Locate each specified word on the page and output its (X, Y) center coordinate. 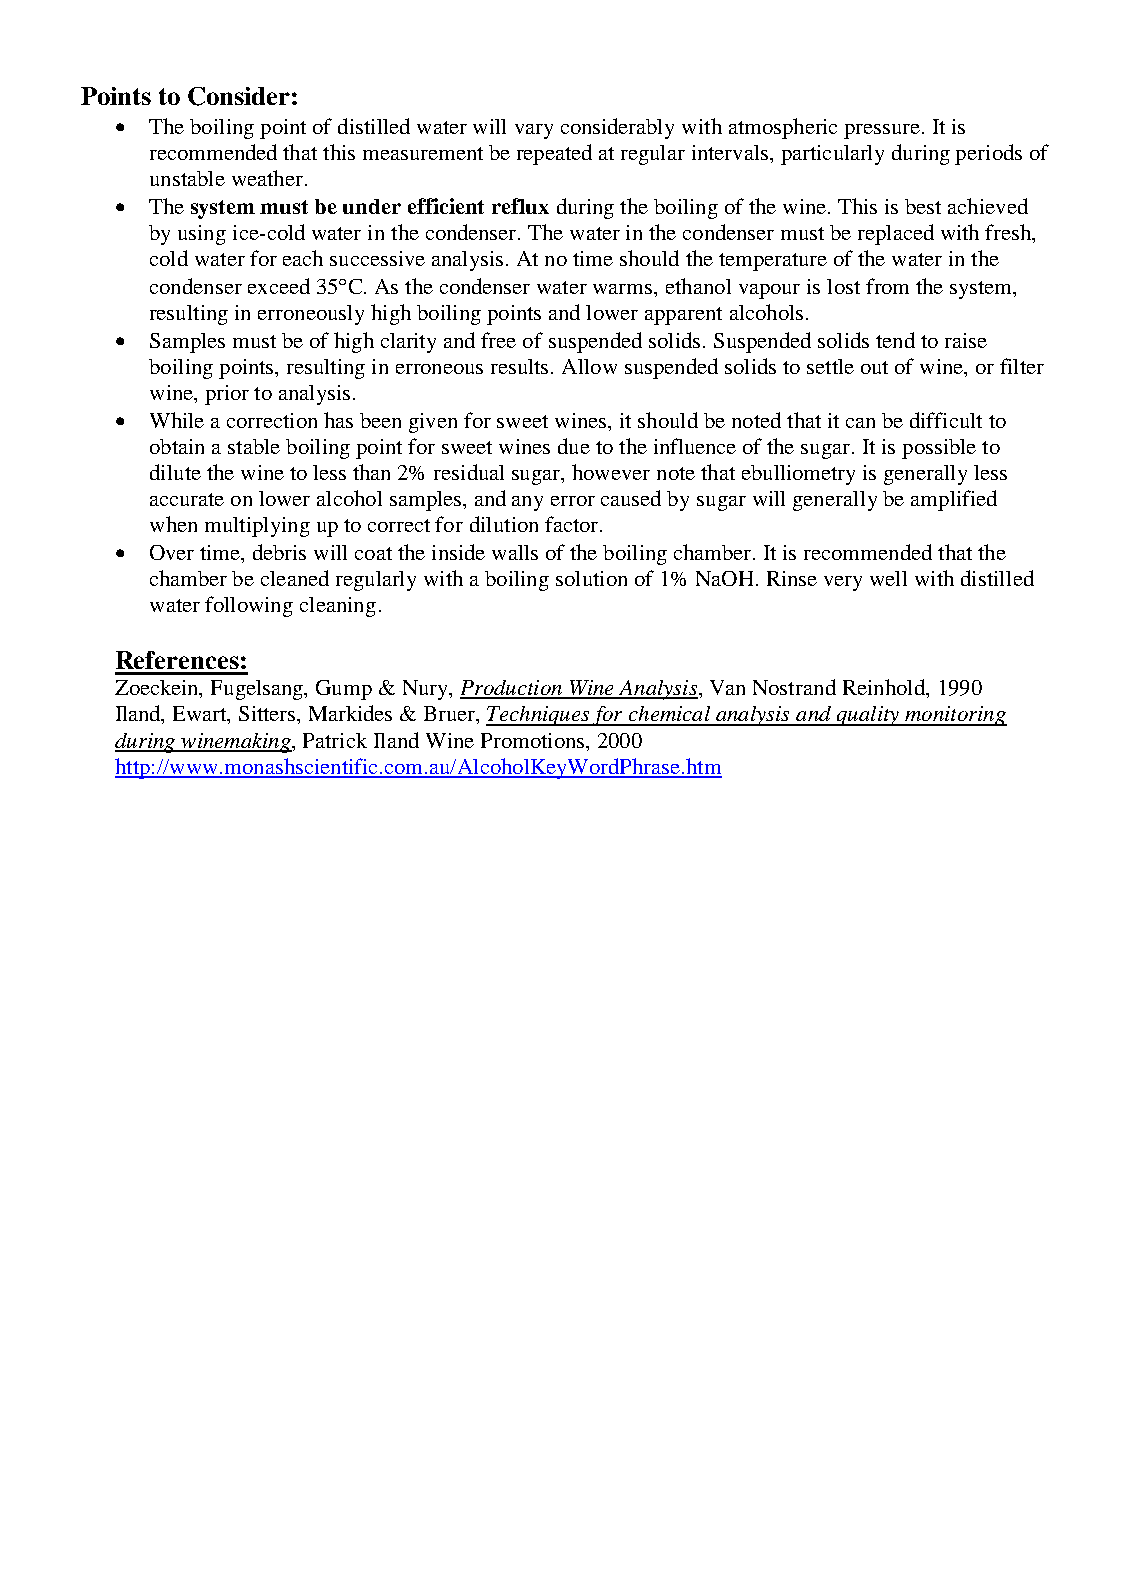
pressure (882, 131)
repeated (554, 154)
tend (895, 340)
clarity (408, 343)
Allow (589, 366)
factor (573, 524)
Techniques (539, 716)
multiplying (257, 527)
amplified (954, 500)
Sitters (268, 713)
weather (267, 178)
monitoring (955, 716)
